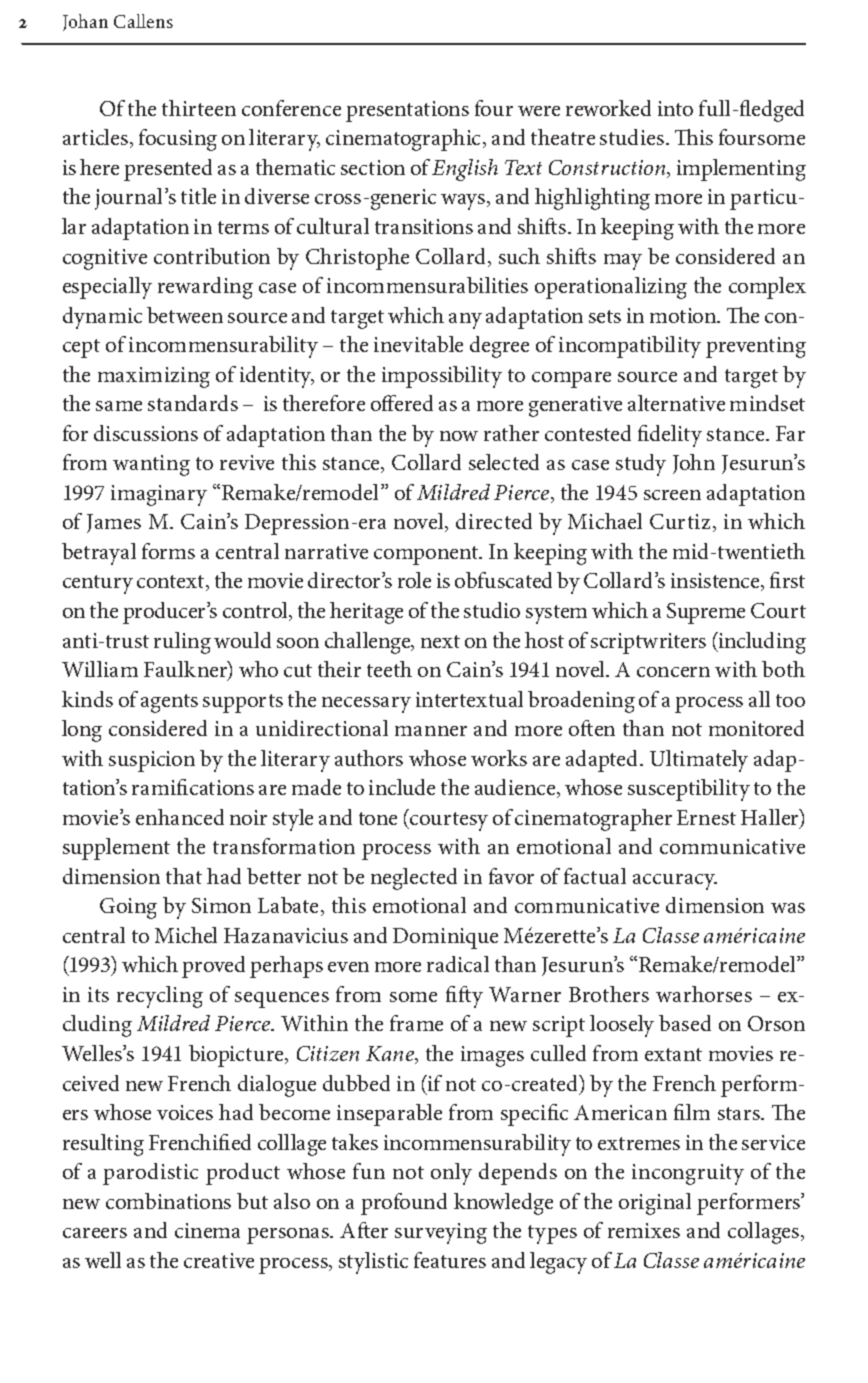 This screenshot has width=868, height=1383. I want to click on next, so click(440, 641).
